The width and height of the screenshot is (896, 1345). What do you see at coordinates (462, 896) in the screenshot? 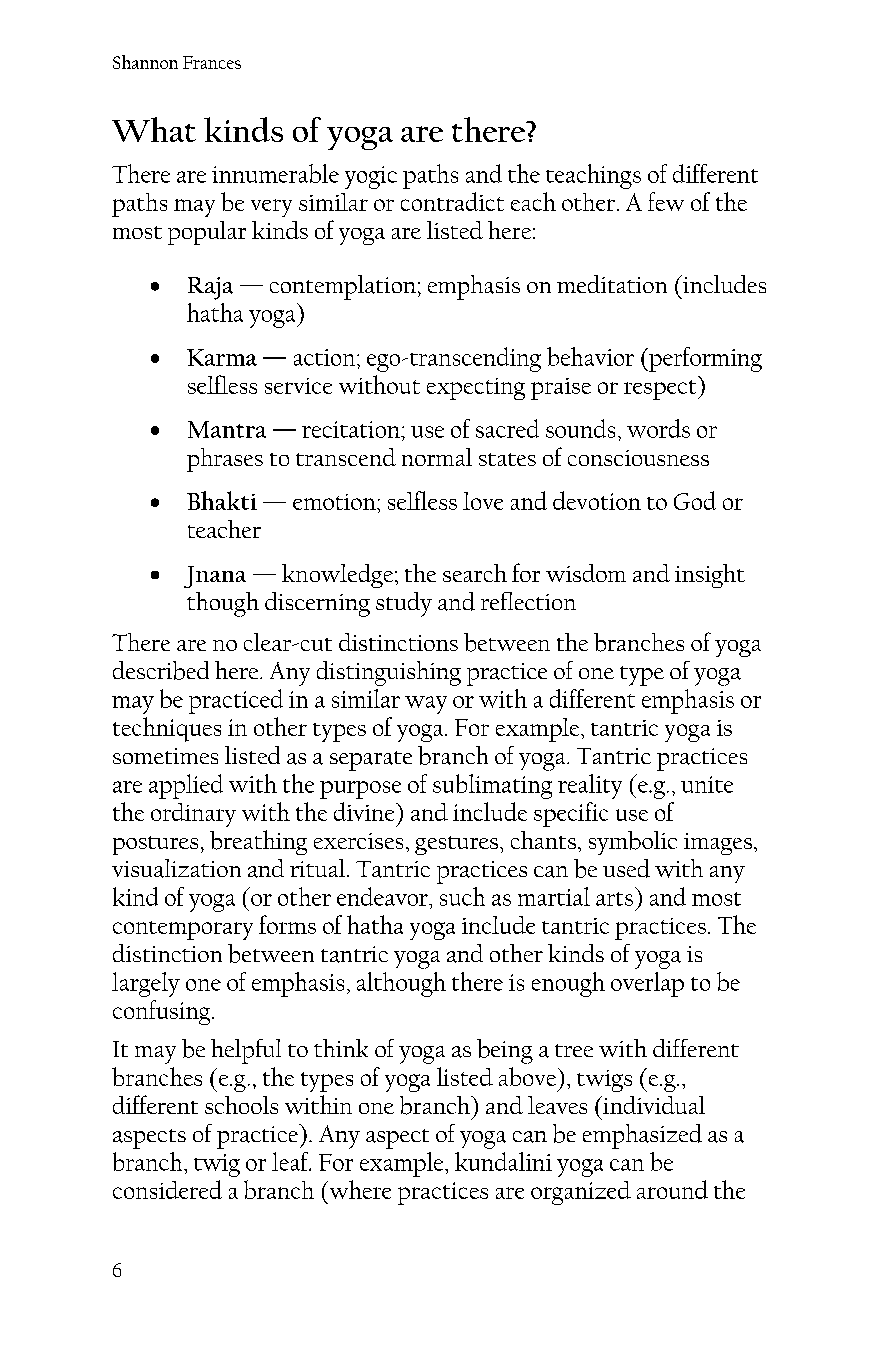
I see `such` at bounding box center [462, 896].
